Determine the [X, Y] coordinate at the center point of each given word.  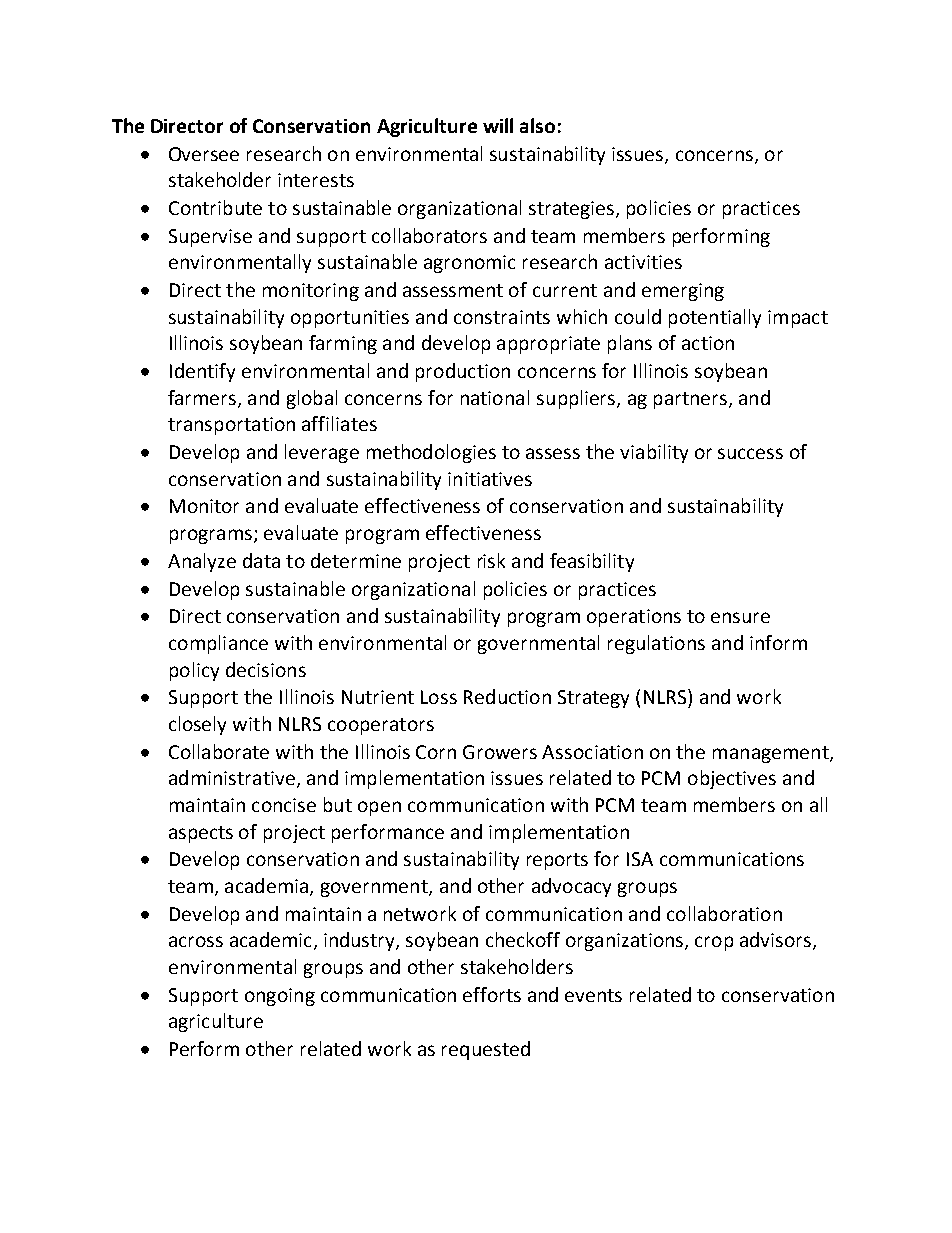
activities [643, 262]
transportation [231, 426]
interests [316, 180]
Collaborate [219, 751]
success [750, 453]
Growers [500, 752]
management [772, 754]
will [498, 125]
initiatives [490, 479]
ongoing [280, 997]
